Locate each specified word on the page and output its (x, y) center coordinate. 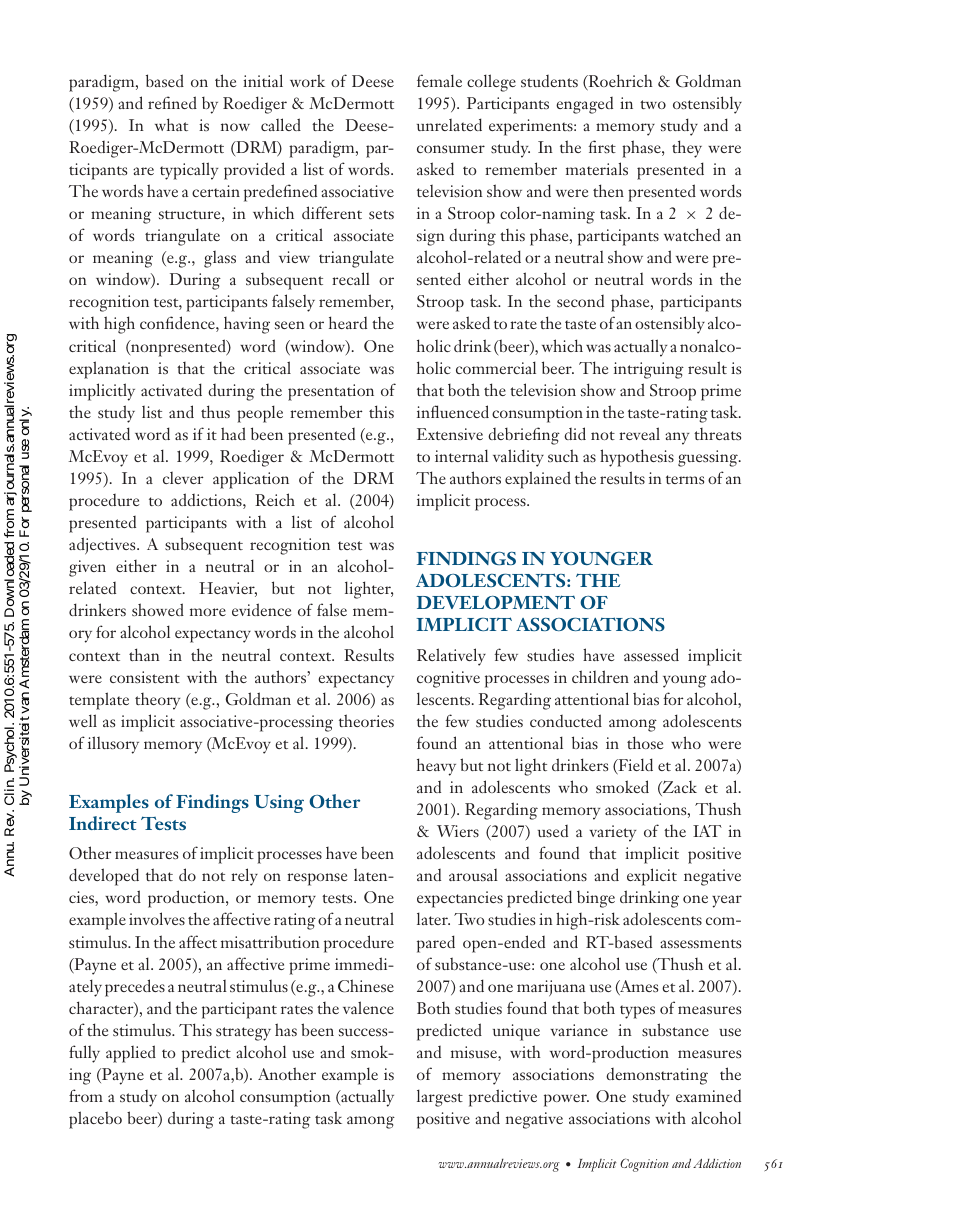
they (687, 149)
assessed (651, 654)
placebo (95, 1120)
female (439, 80)
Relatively (451, 657)
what (171, 124)
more (208, 612)
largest (440, 1098)
